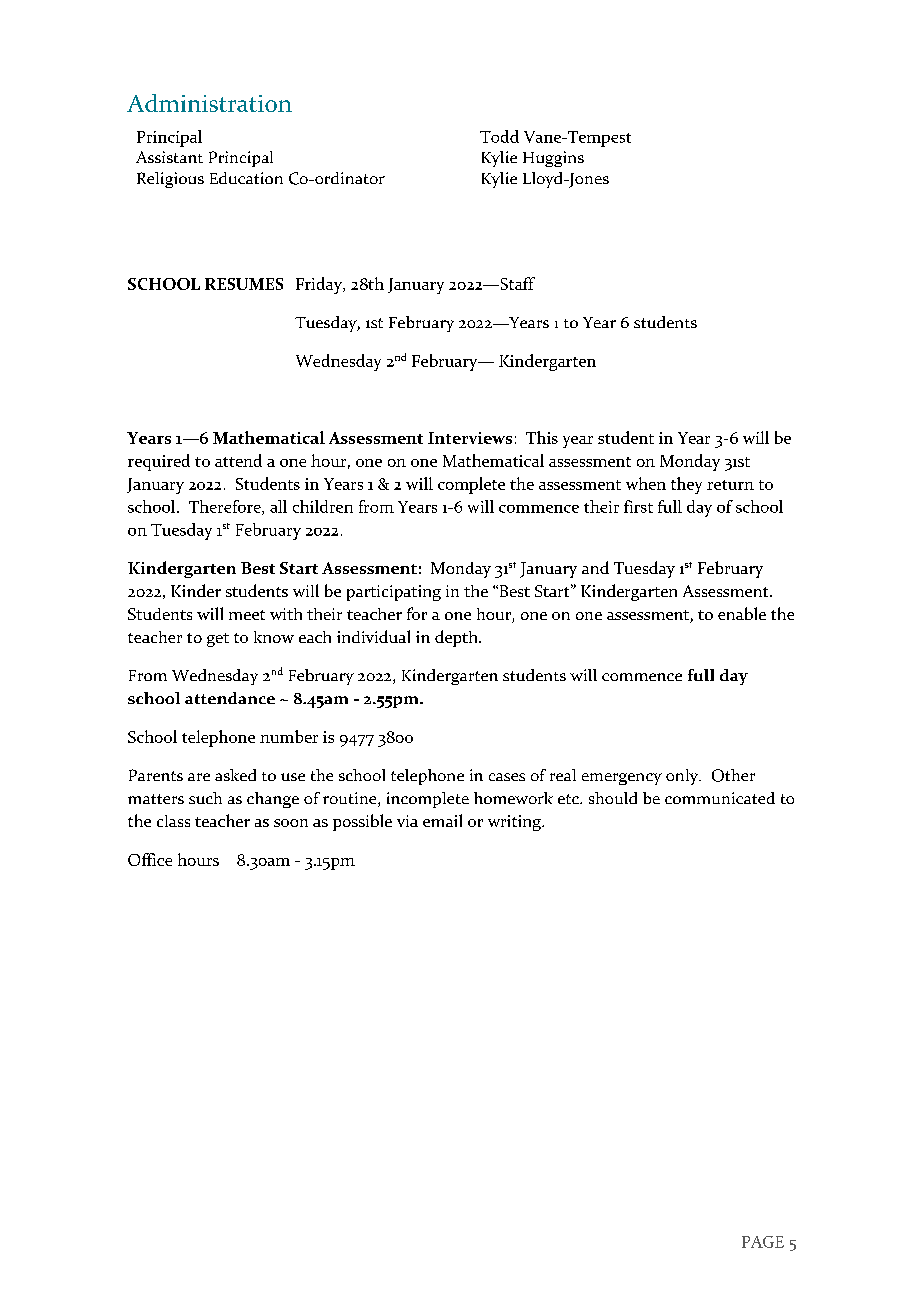 This screenshot has height=1308, width=924. Describe the element at coordinates (470, 438) in the screenshot. I see `Interviews` at that location.
